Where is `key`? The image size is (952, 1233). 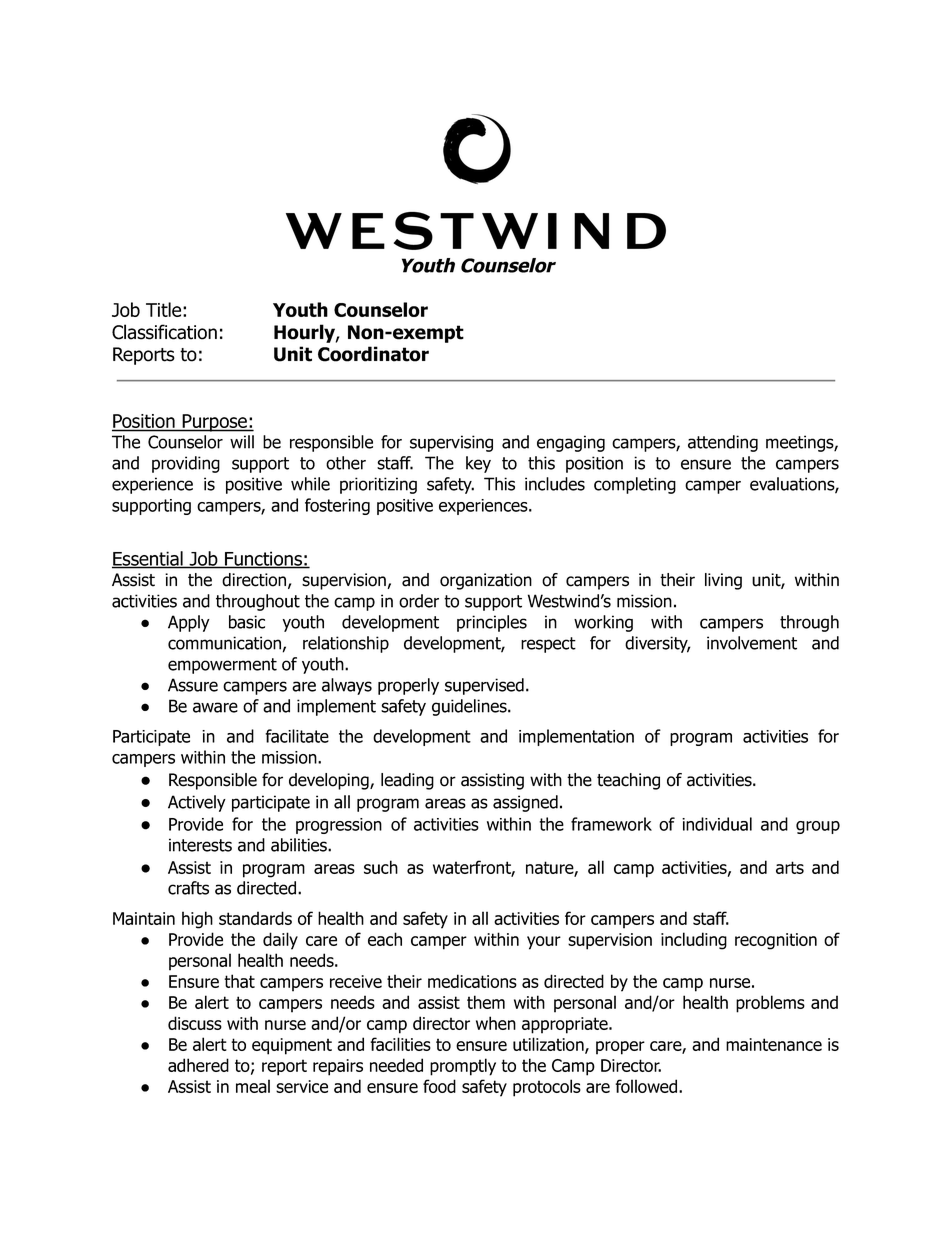 key is located at coordinates (478, 464).
